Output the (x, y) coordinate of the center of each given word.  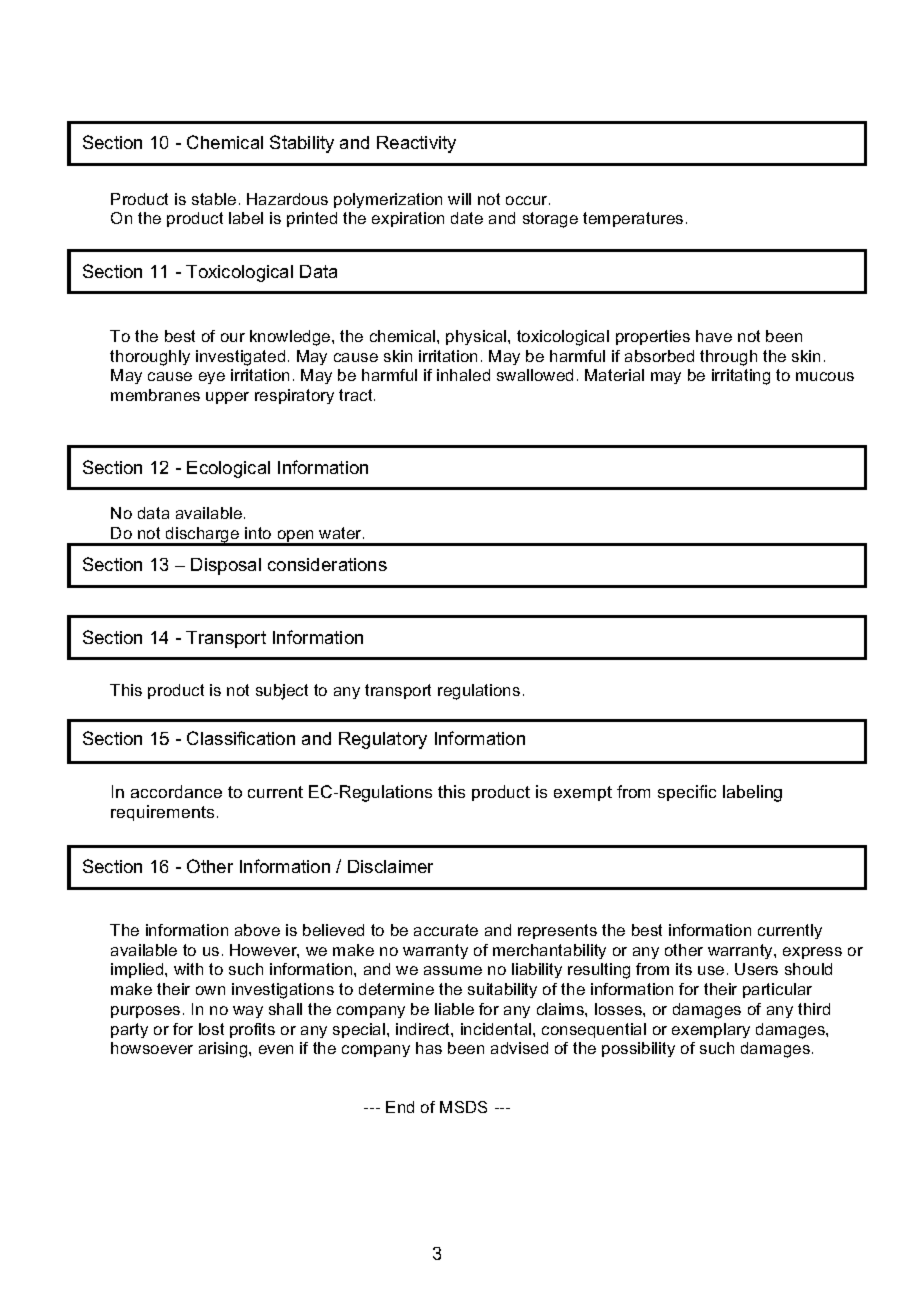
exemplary (711, 1030)
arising (224, 1050)
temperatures (633, 219)
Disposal (226, 566)
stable (214, 199)
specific (687, 793)
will (459, 199)
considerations (327, 564)
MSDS (463, 1107)
